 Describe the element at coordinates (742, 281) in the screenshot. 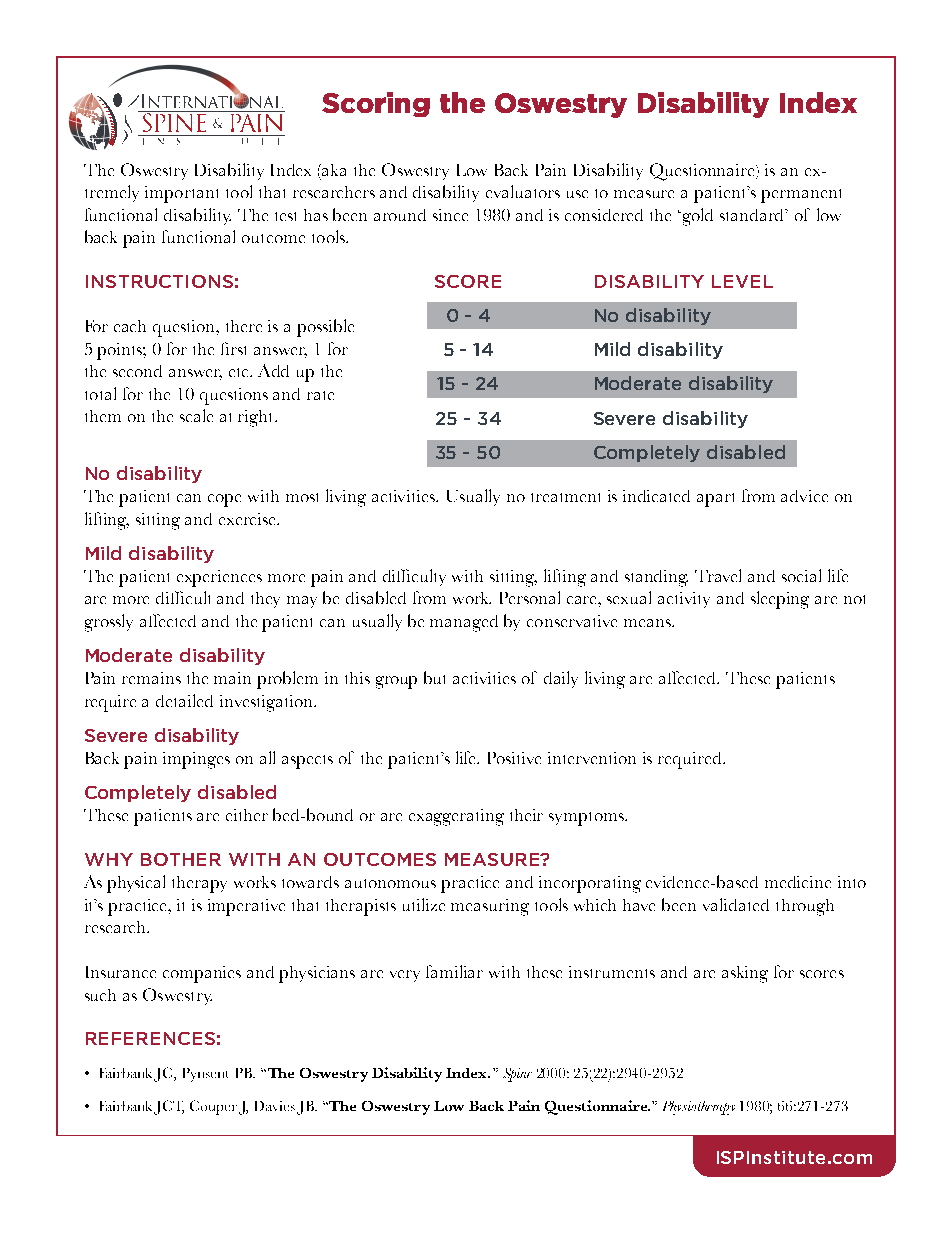

I see `LEVEL` at that location.
